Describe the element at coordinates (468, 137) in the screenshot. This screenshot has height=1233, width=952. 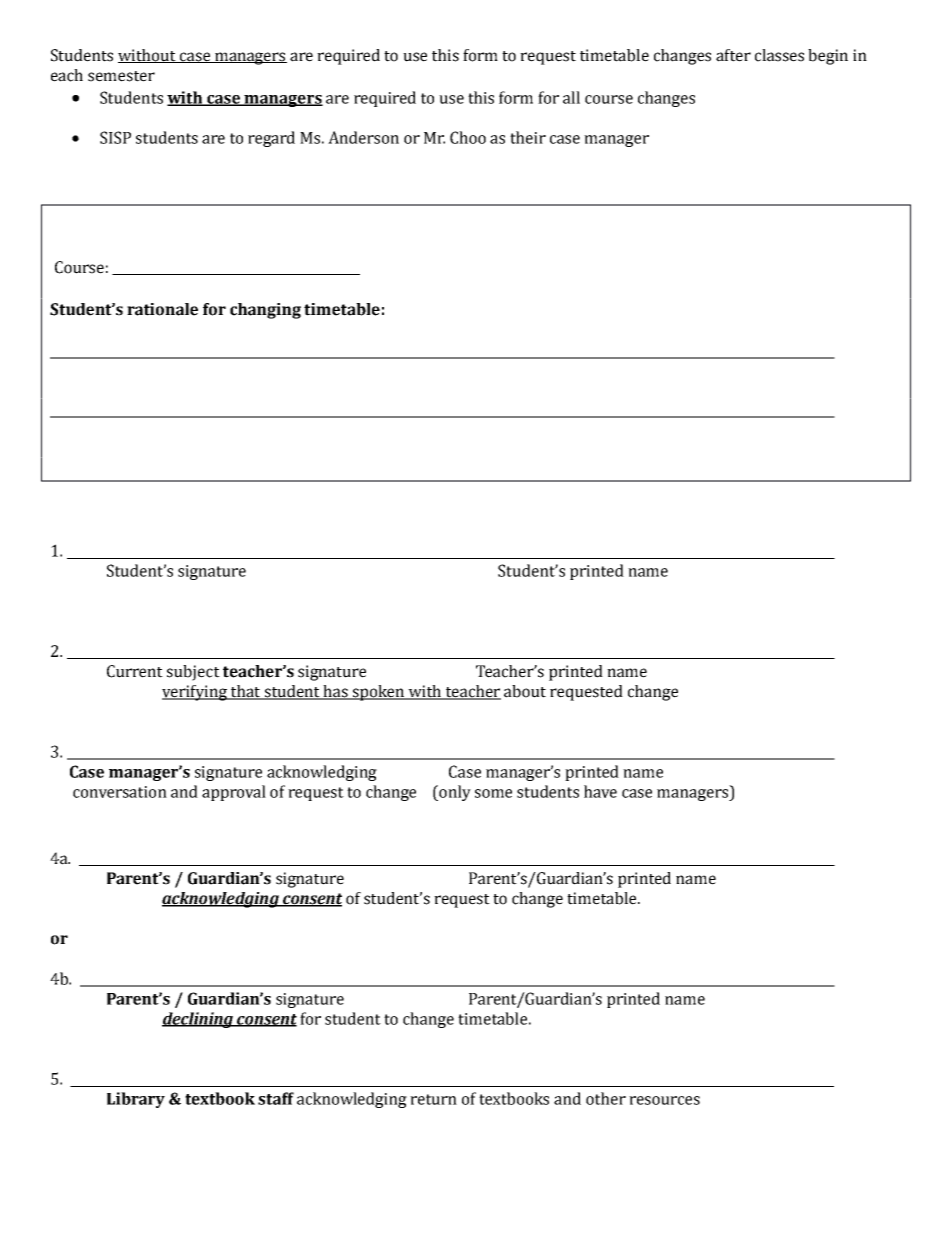
I see `Choo` at that location.
